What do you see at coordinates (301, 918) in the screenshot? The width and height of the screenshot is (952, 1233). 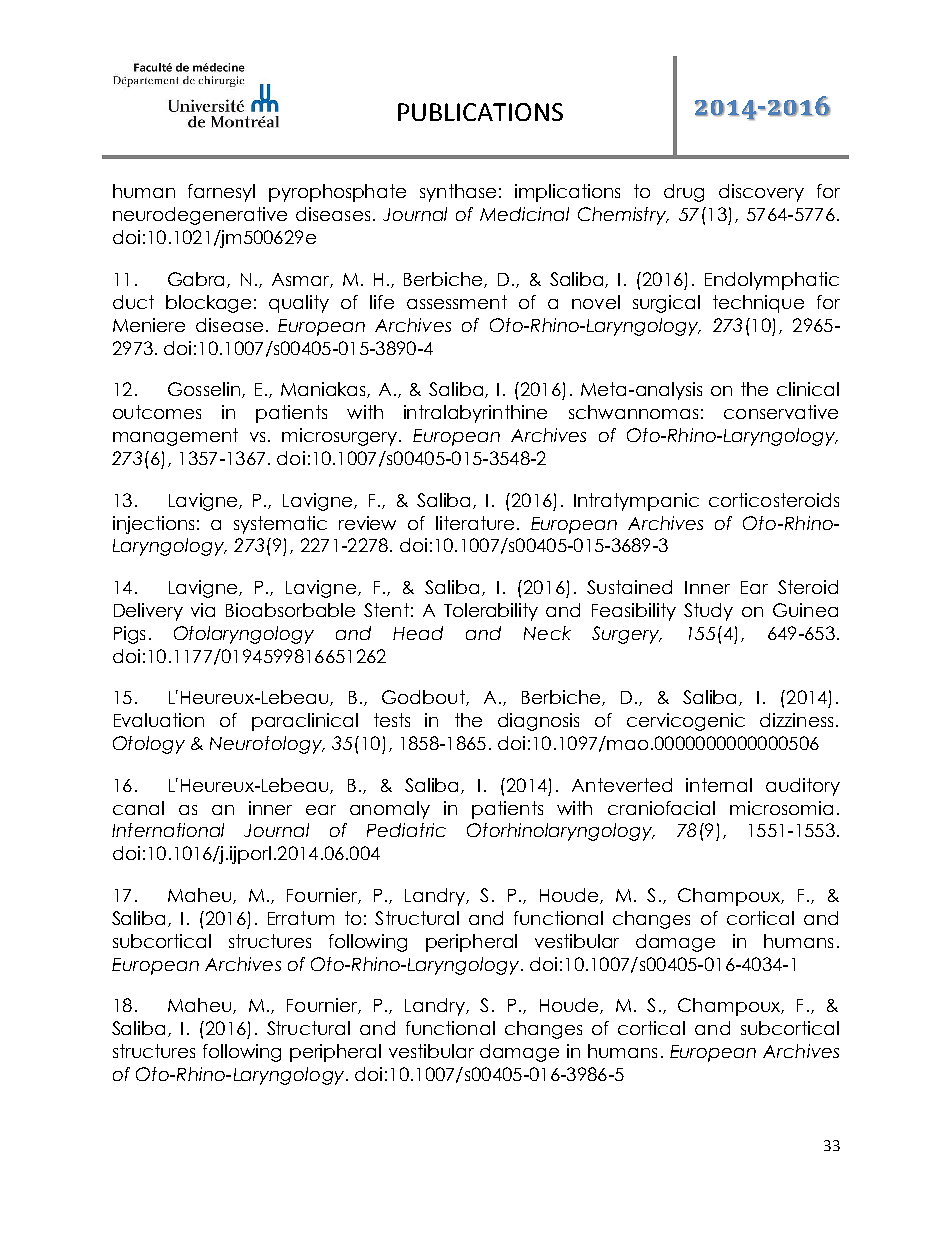 I see `Erratum` at bounding box center [301, 918].
